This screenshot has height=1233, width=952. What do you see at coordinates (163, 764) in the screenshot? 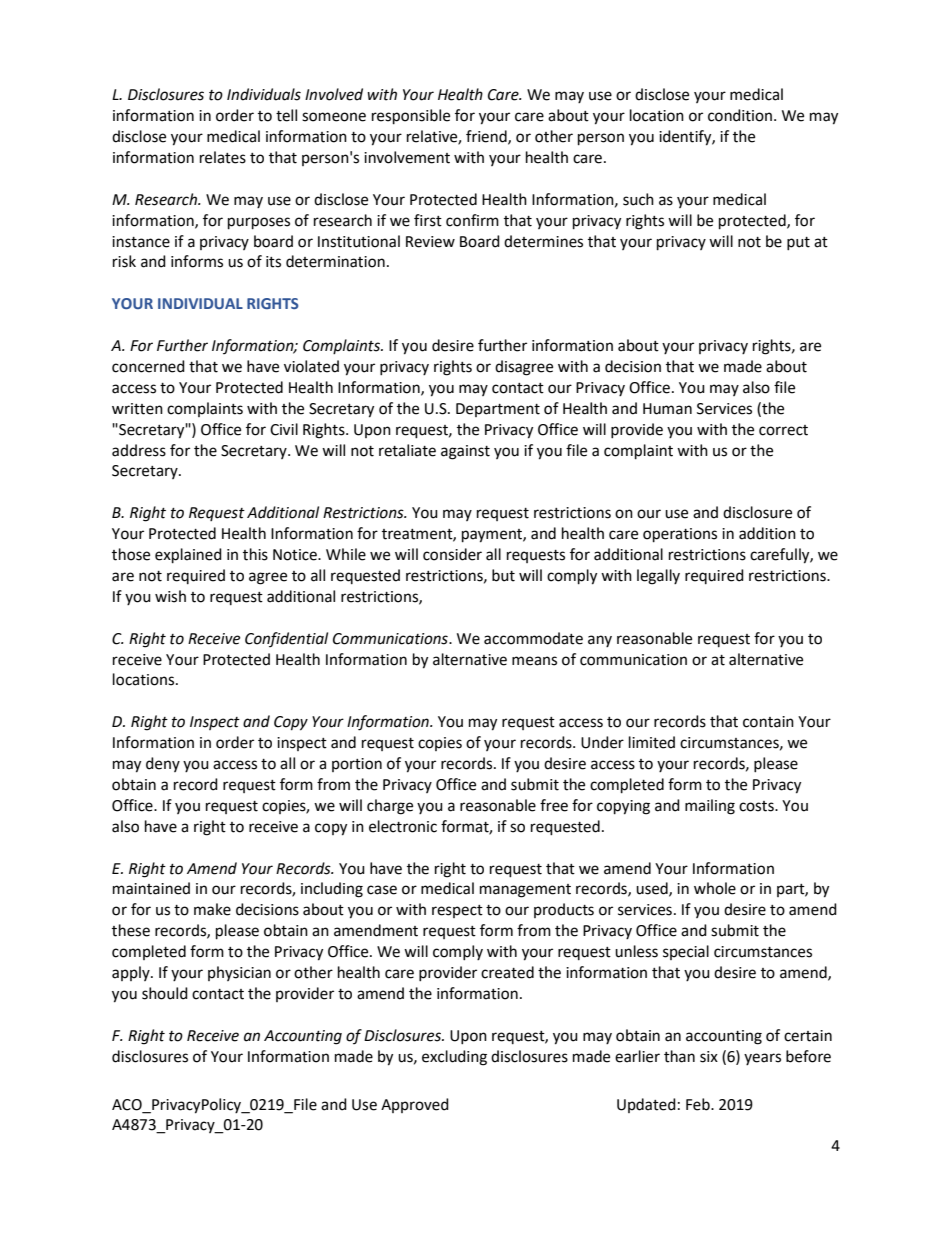
I see `deny` at bounding box center [163, 764].
